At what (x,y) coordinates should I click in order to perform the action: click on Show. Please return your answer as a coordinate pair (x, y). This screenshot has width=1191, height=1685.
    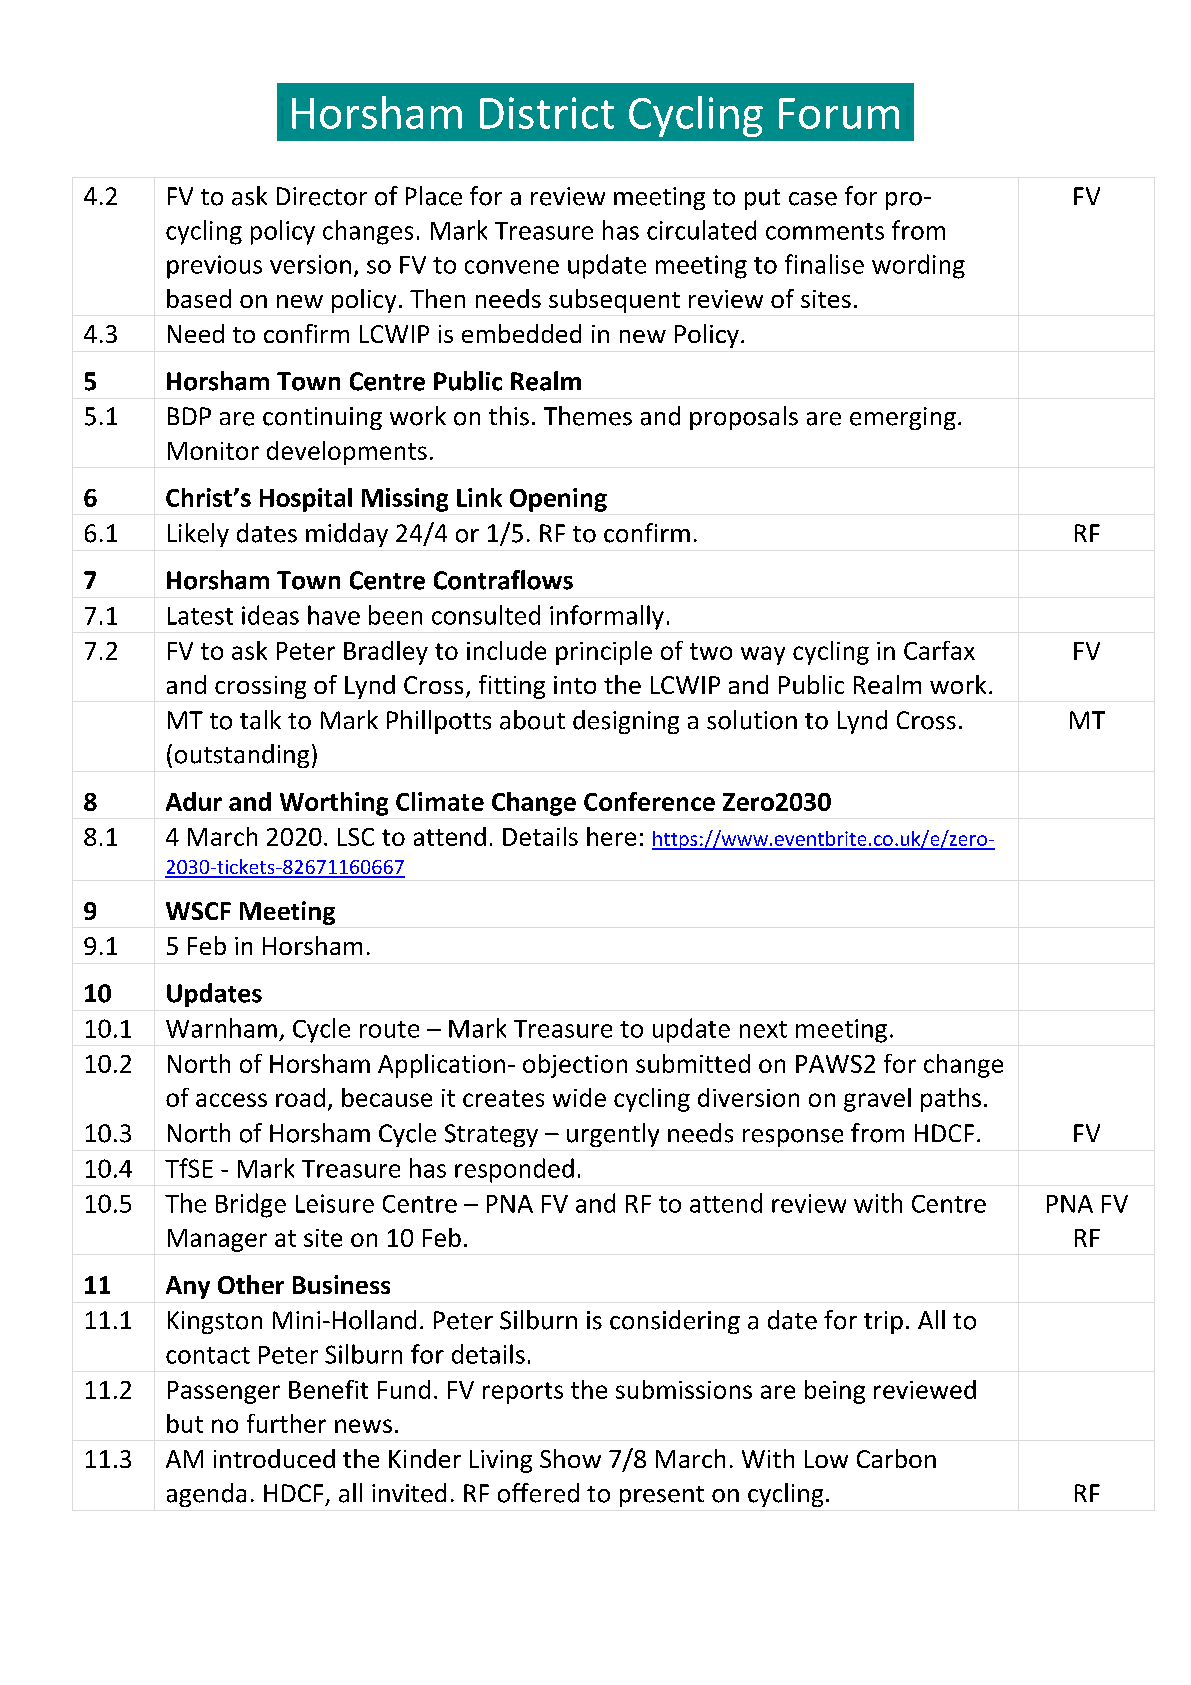
    Looking at the image, I should click on (570, 1458).
